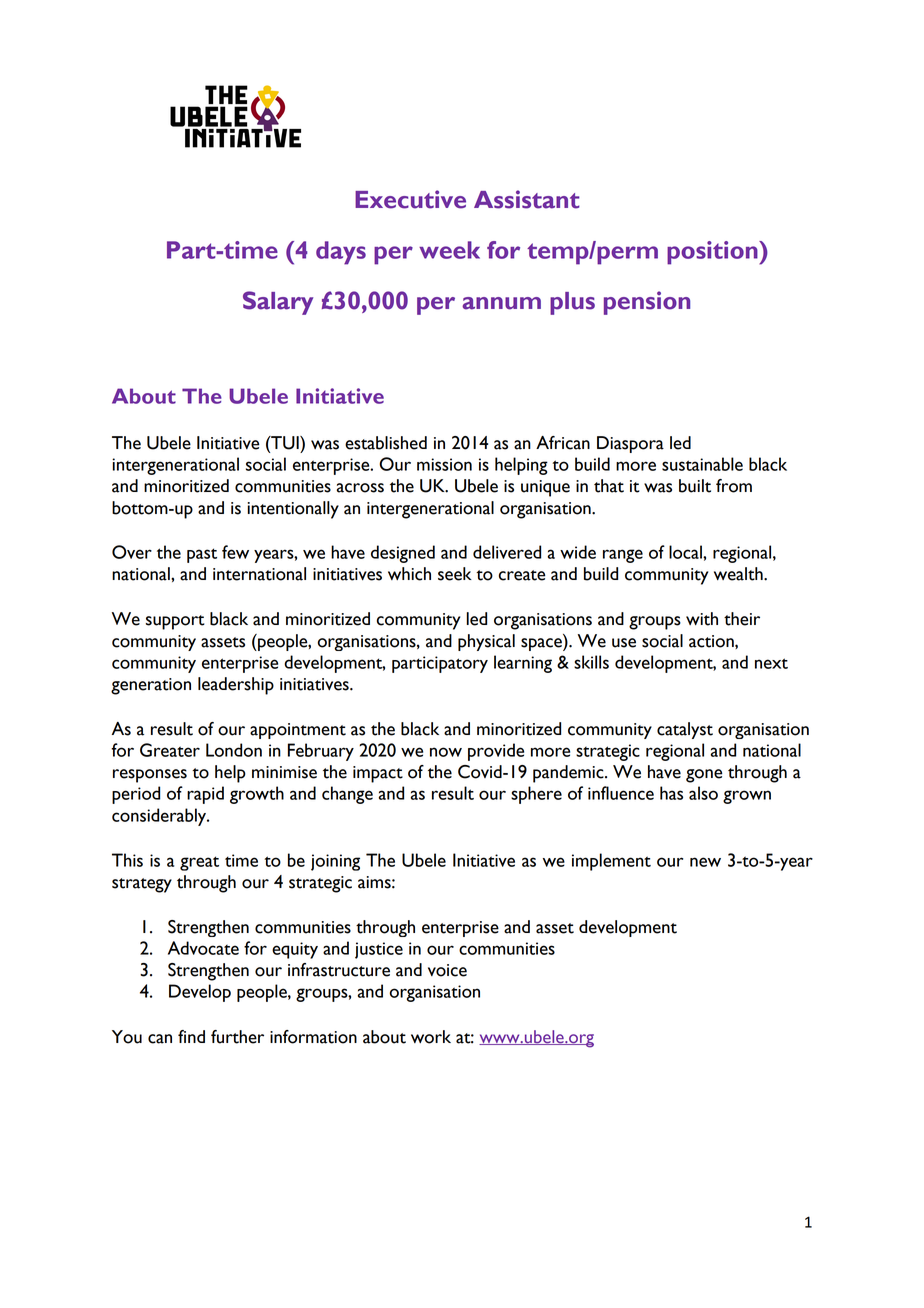 This page has height=1308, width=924. I want to click on find, so click(191, 1036).
